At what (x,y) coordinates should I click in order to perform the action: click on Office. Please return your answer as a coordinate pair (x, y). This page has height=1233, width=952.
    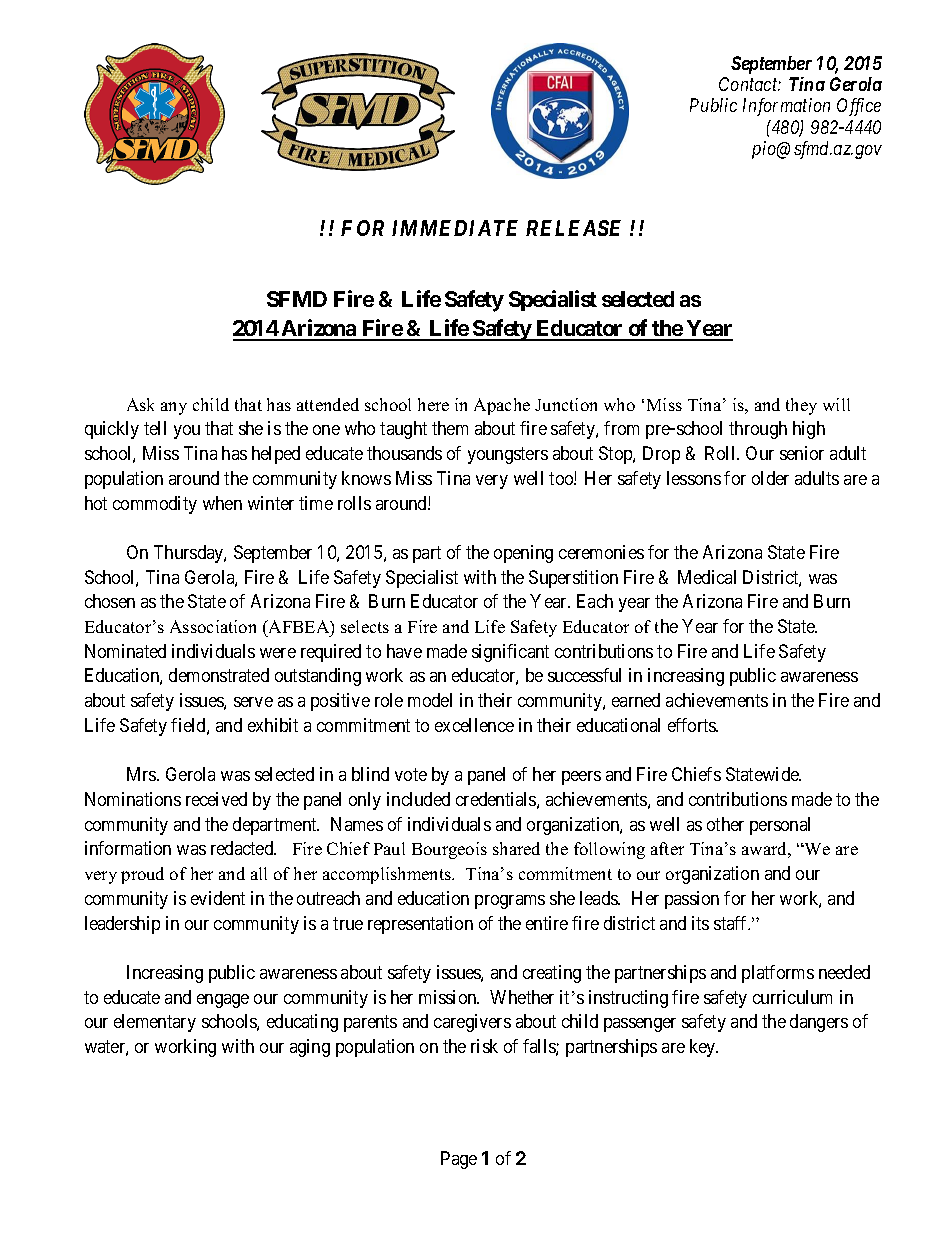
    Looking at the image, I should click on (859, 107).
